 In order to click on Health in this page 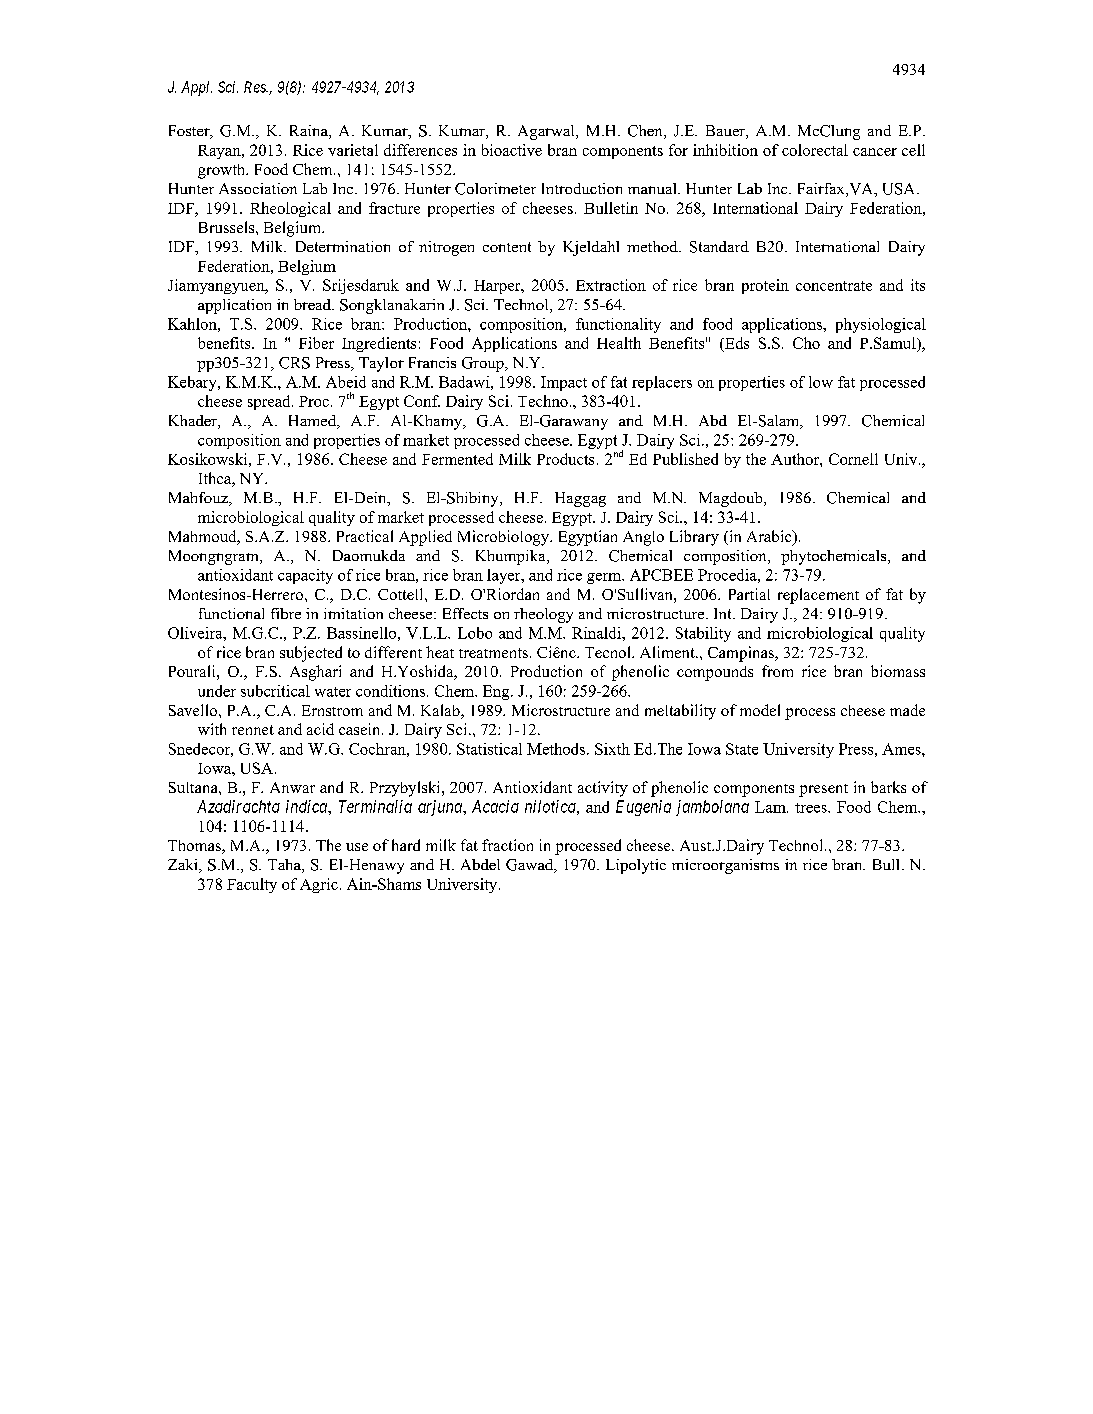, I will do `click(619, 343)`.
